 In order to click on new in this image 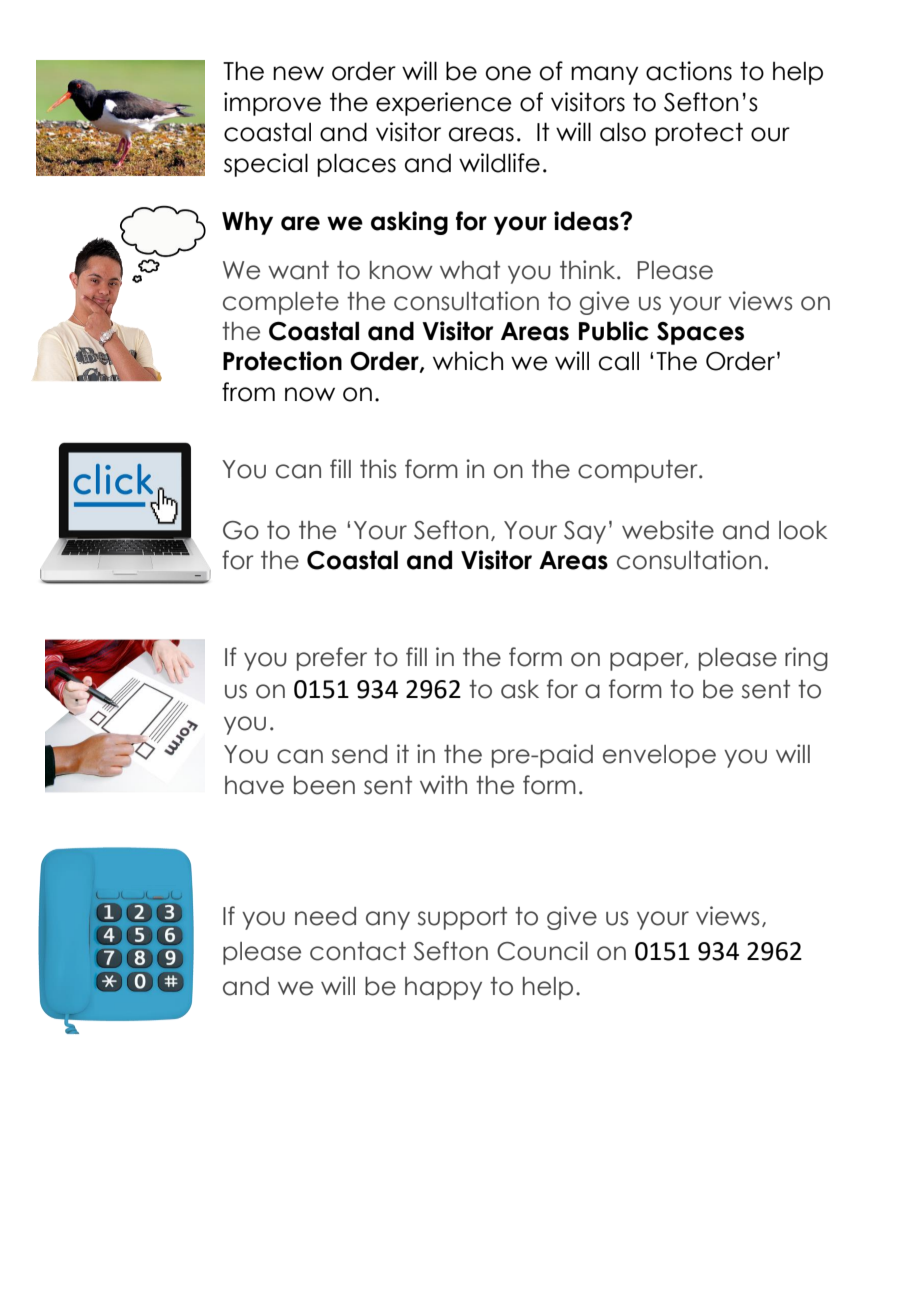, I will do `click(298, 73)`.
